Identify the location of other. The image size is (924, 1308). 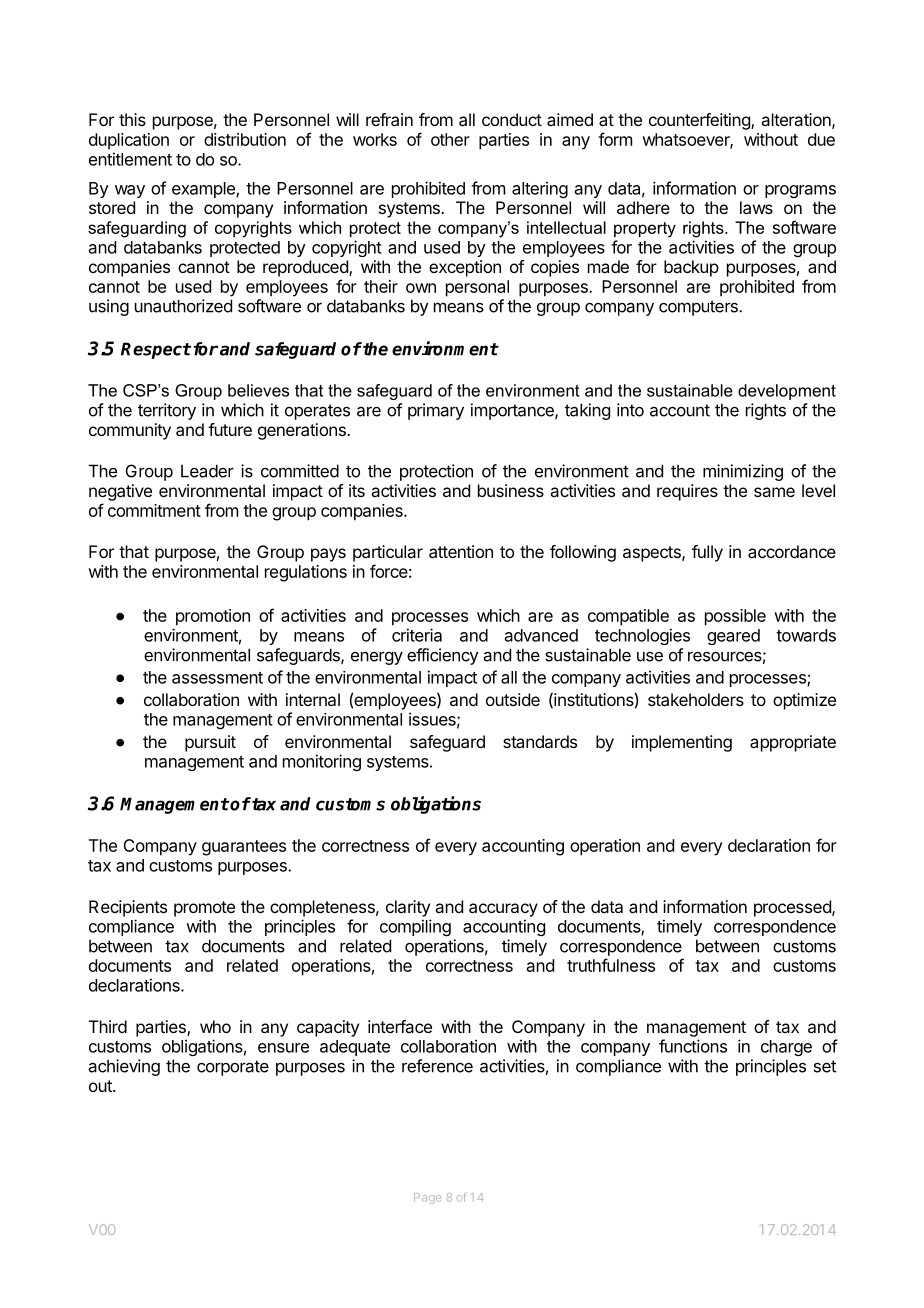
(450, 139).
